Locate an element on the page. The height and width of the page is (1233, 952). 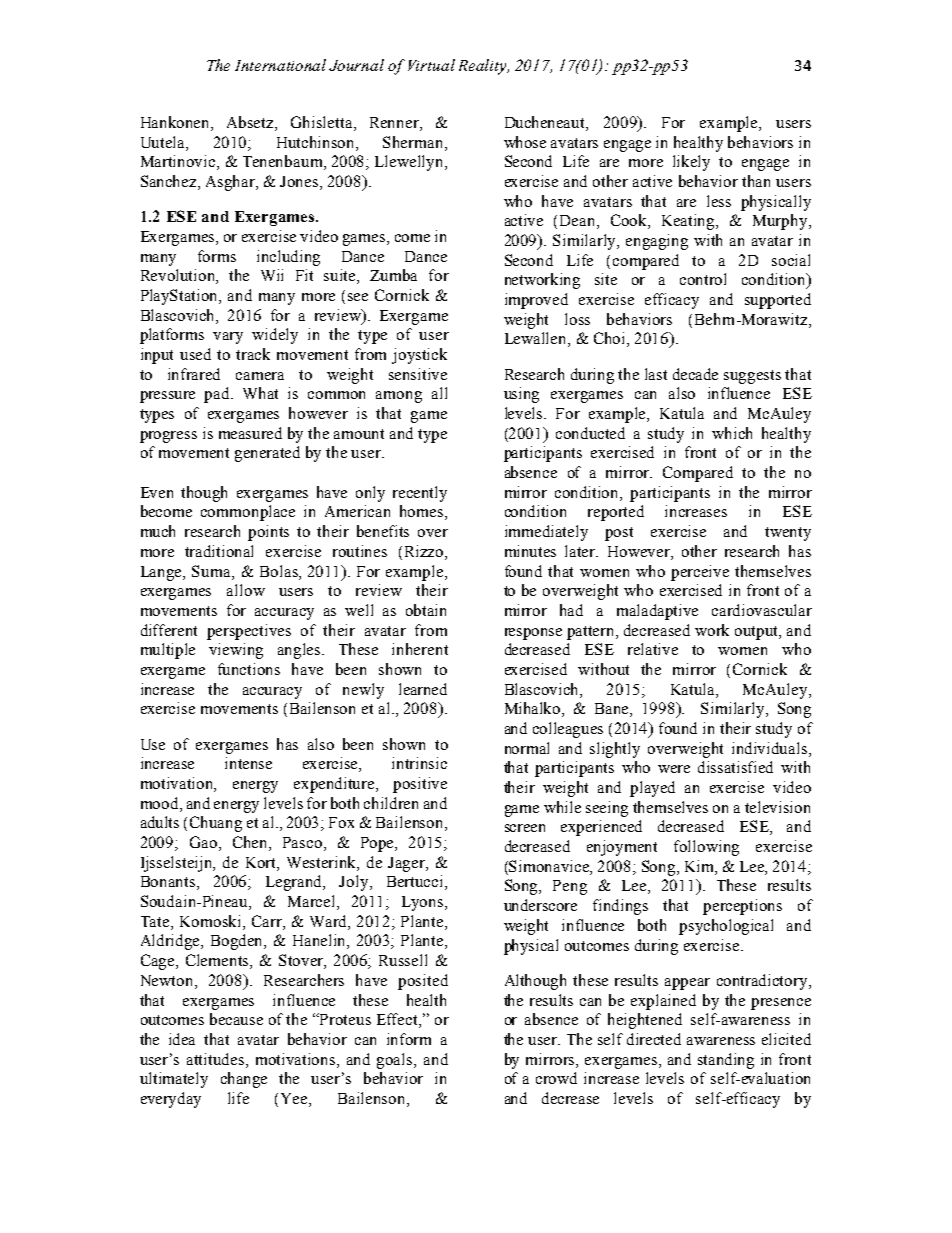
likely is located at coordinates (691, 163).
